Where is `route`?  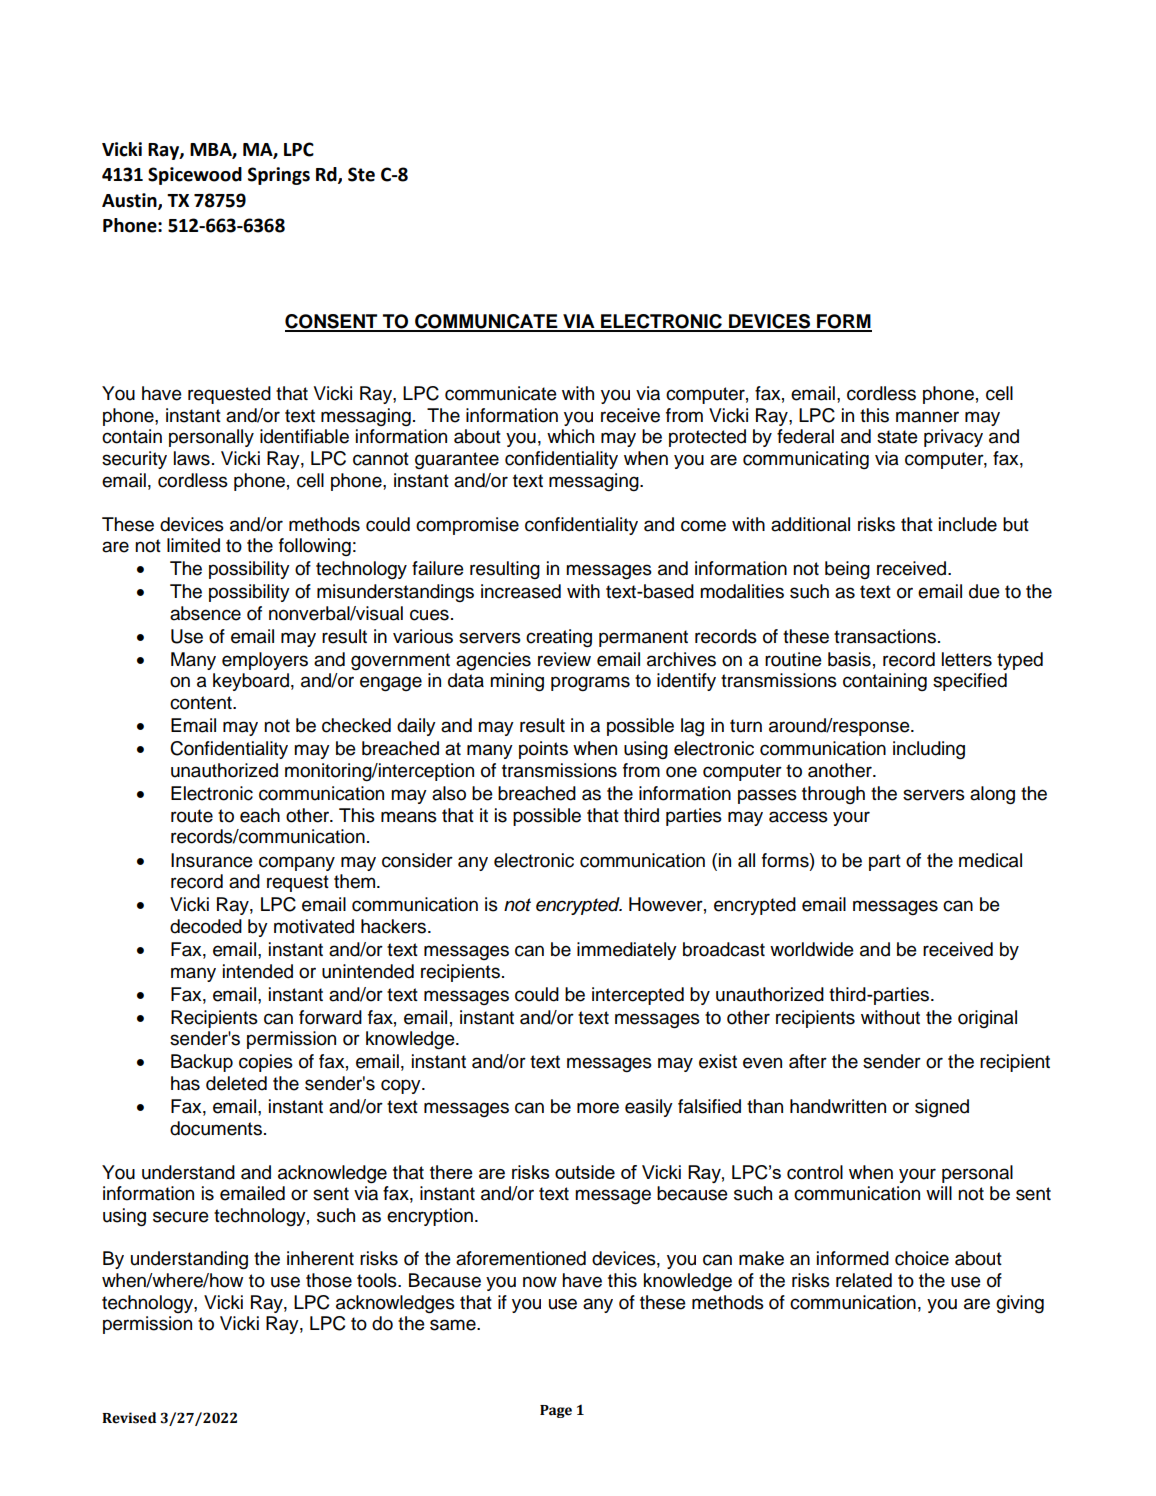
route is located at coordinates (192, 816).
